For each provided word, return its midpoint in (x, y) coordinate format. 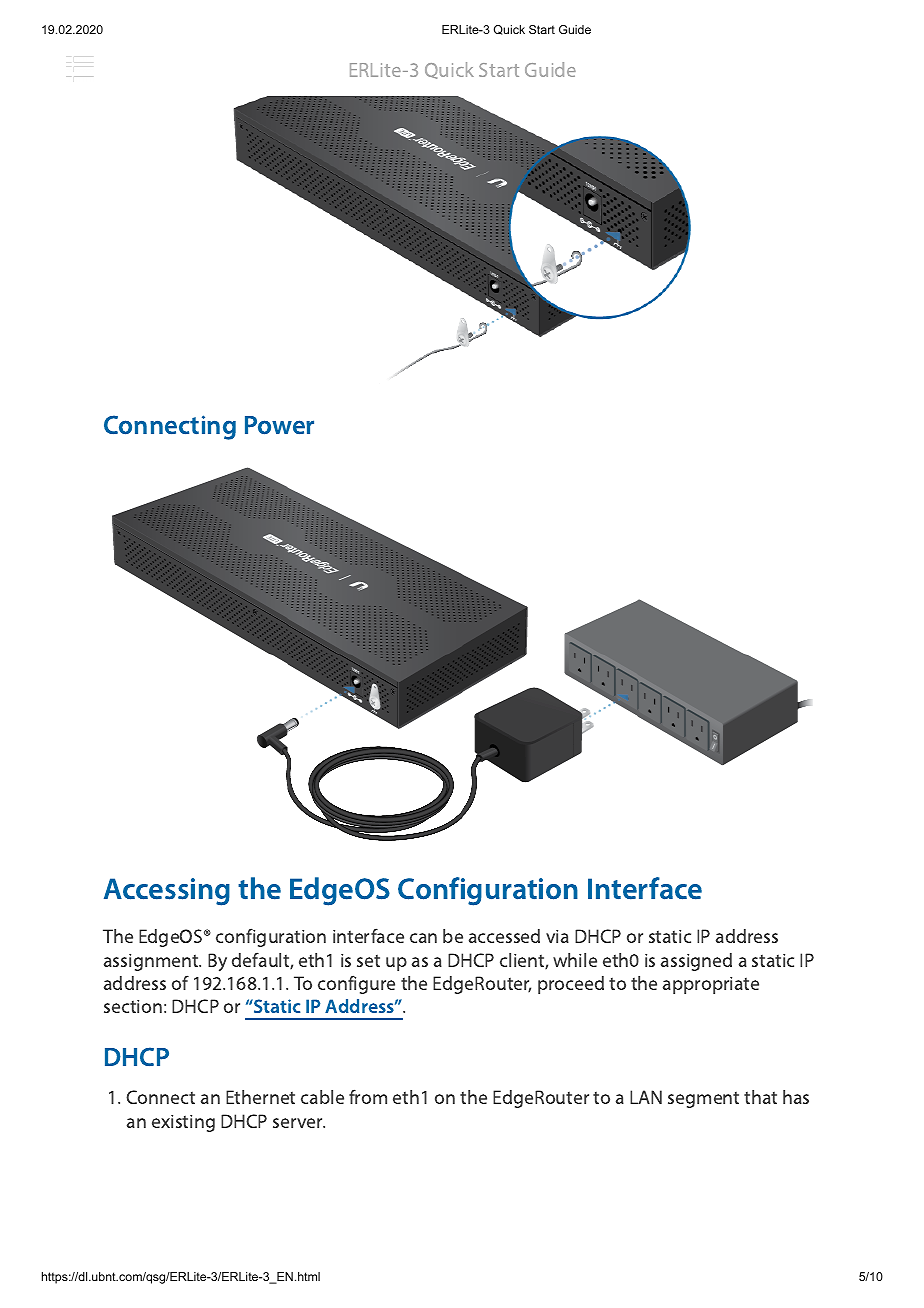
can (423, 938)
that (760, 1097)
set (368, 961)
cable (322, 1097)
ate (747, 984)
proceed (571, 985)
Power (279, 425)
